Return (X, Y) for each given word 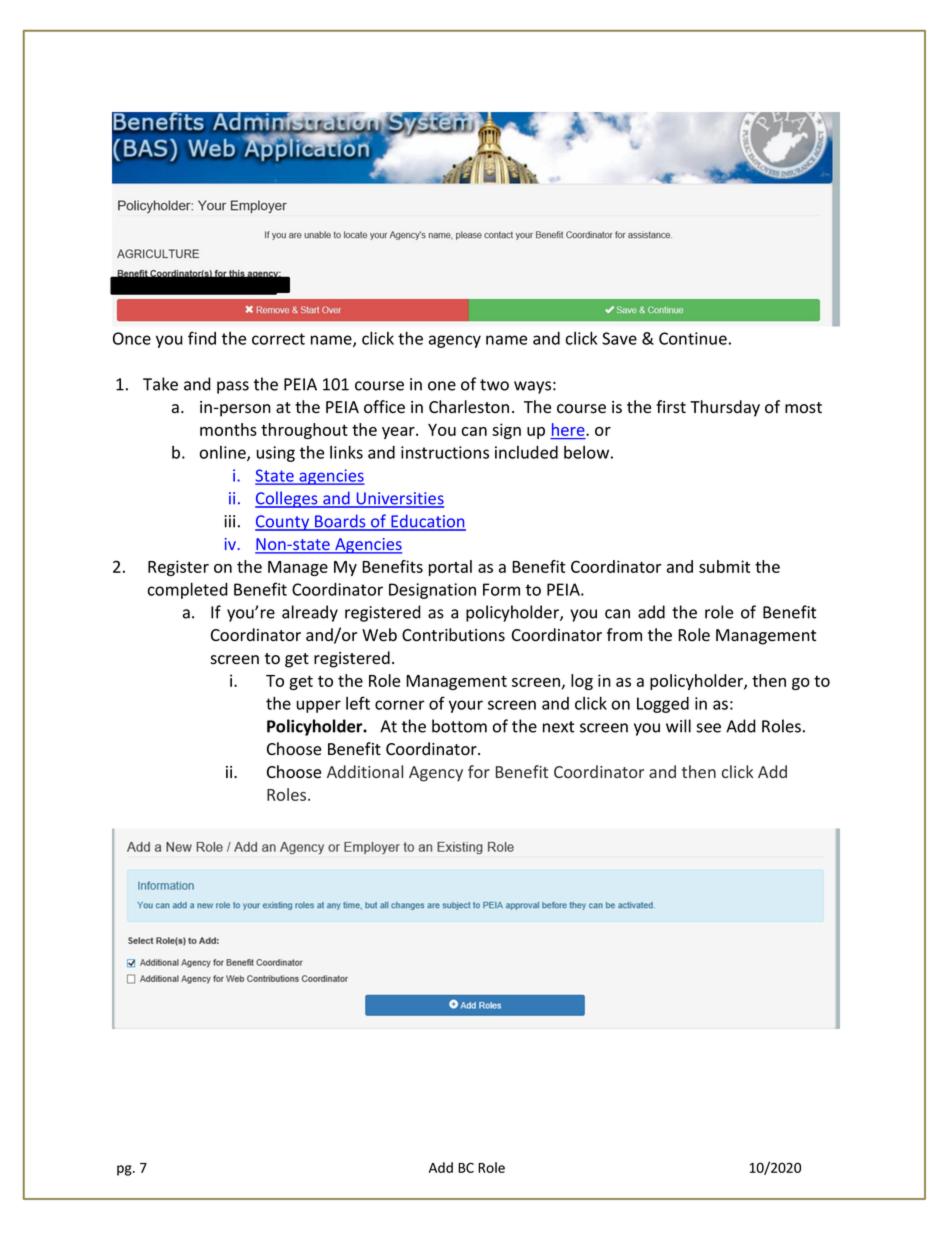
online (224, 453)
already (310, 613)
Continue (693, 338)
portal (450, 568)
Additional (365, 771)
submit (724, 566)
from (624, 635)
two (494, 385)
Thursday (725, 408)
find (202, 338)
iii (229, 521)
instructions (445, 452)
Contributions (453, 635)
